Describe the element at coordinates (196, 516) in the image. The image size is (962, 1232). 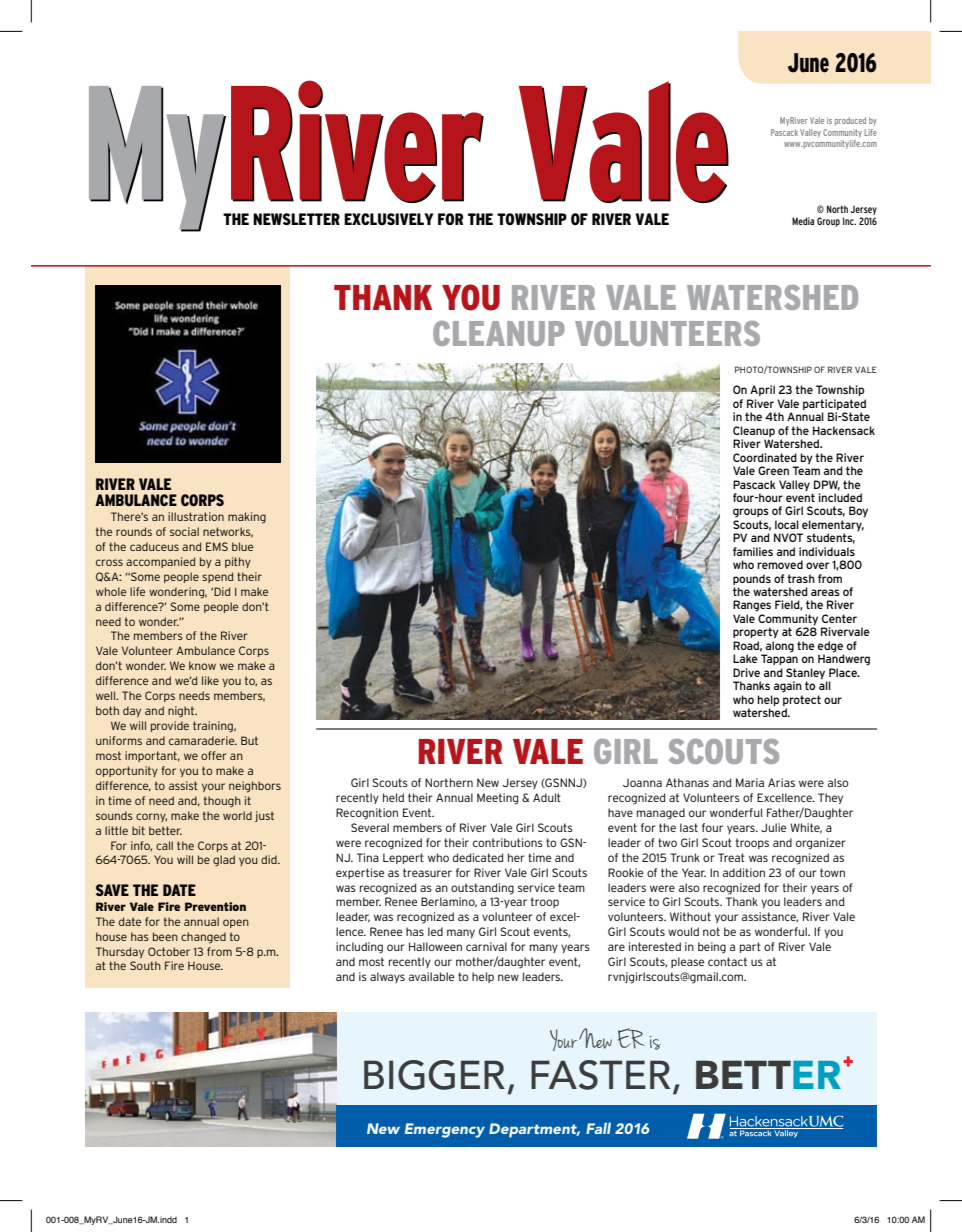
I see `illustration` at that location.
